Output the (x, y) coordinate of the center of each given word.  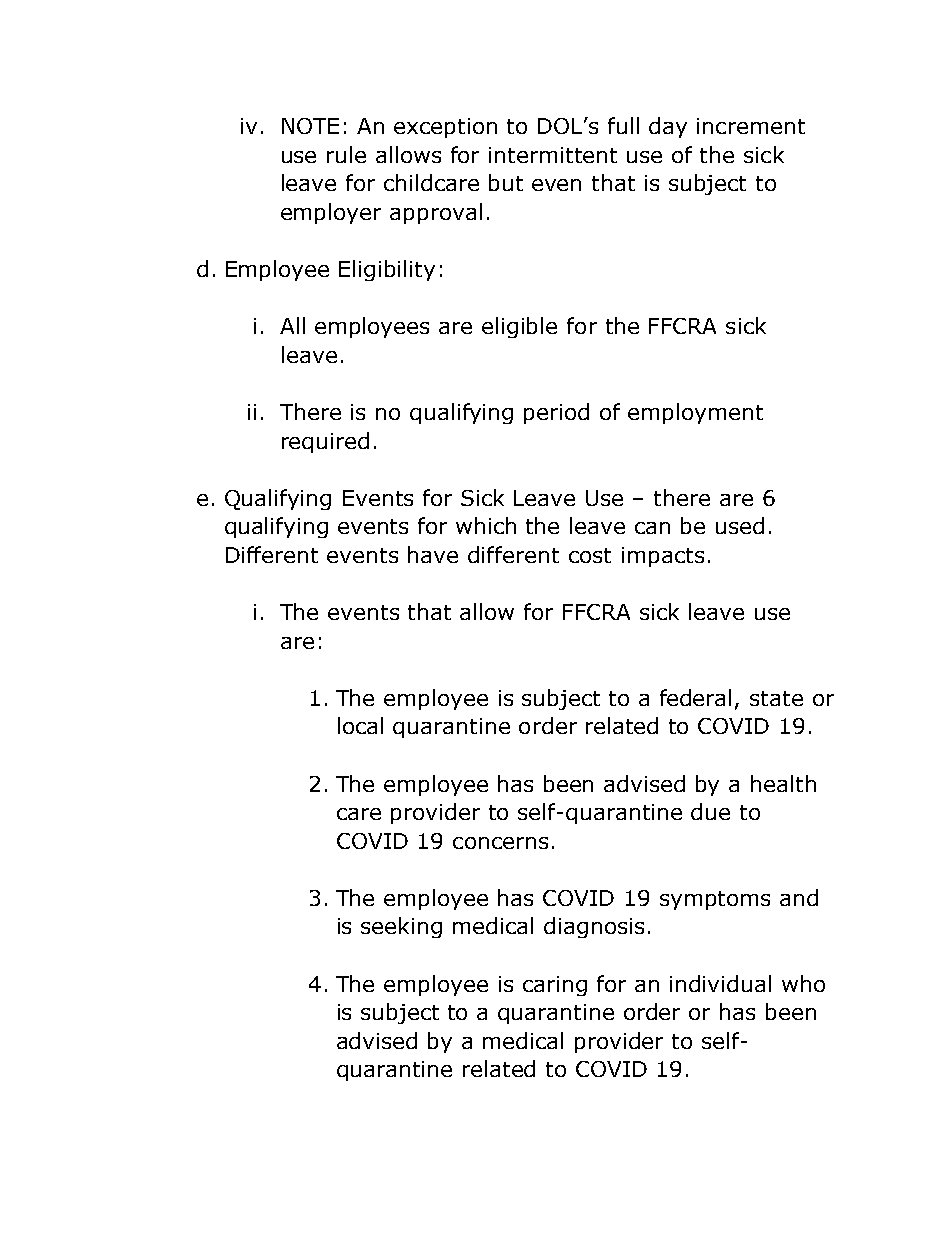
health (783, 783)
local (360, 725)
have (433, 554)
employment (695, 413)
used (740, 525)
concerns (500, 843)
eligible (519, 327)
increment (751, 126)
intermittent (553, 155)
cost (590, 555)
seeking (401, 927)
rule (346, 154)
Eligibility (387, 270)
